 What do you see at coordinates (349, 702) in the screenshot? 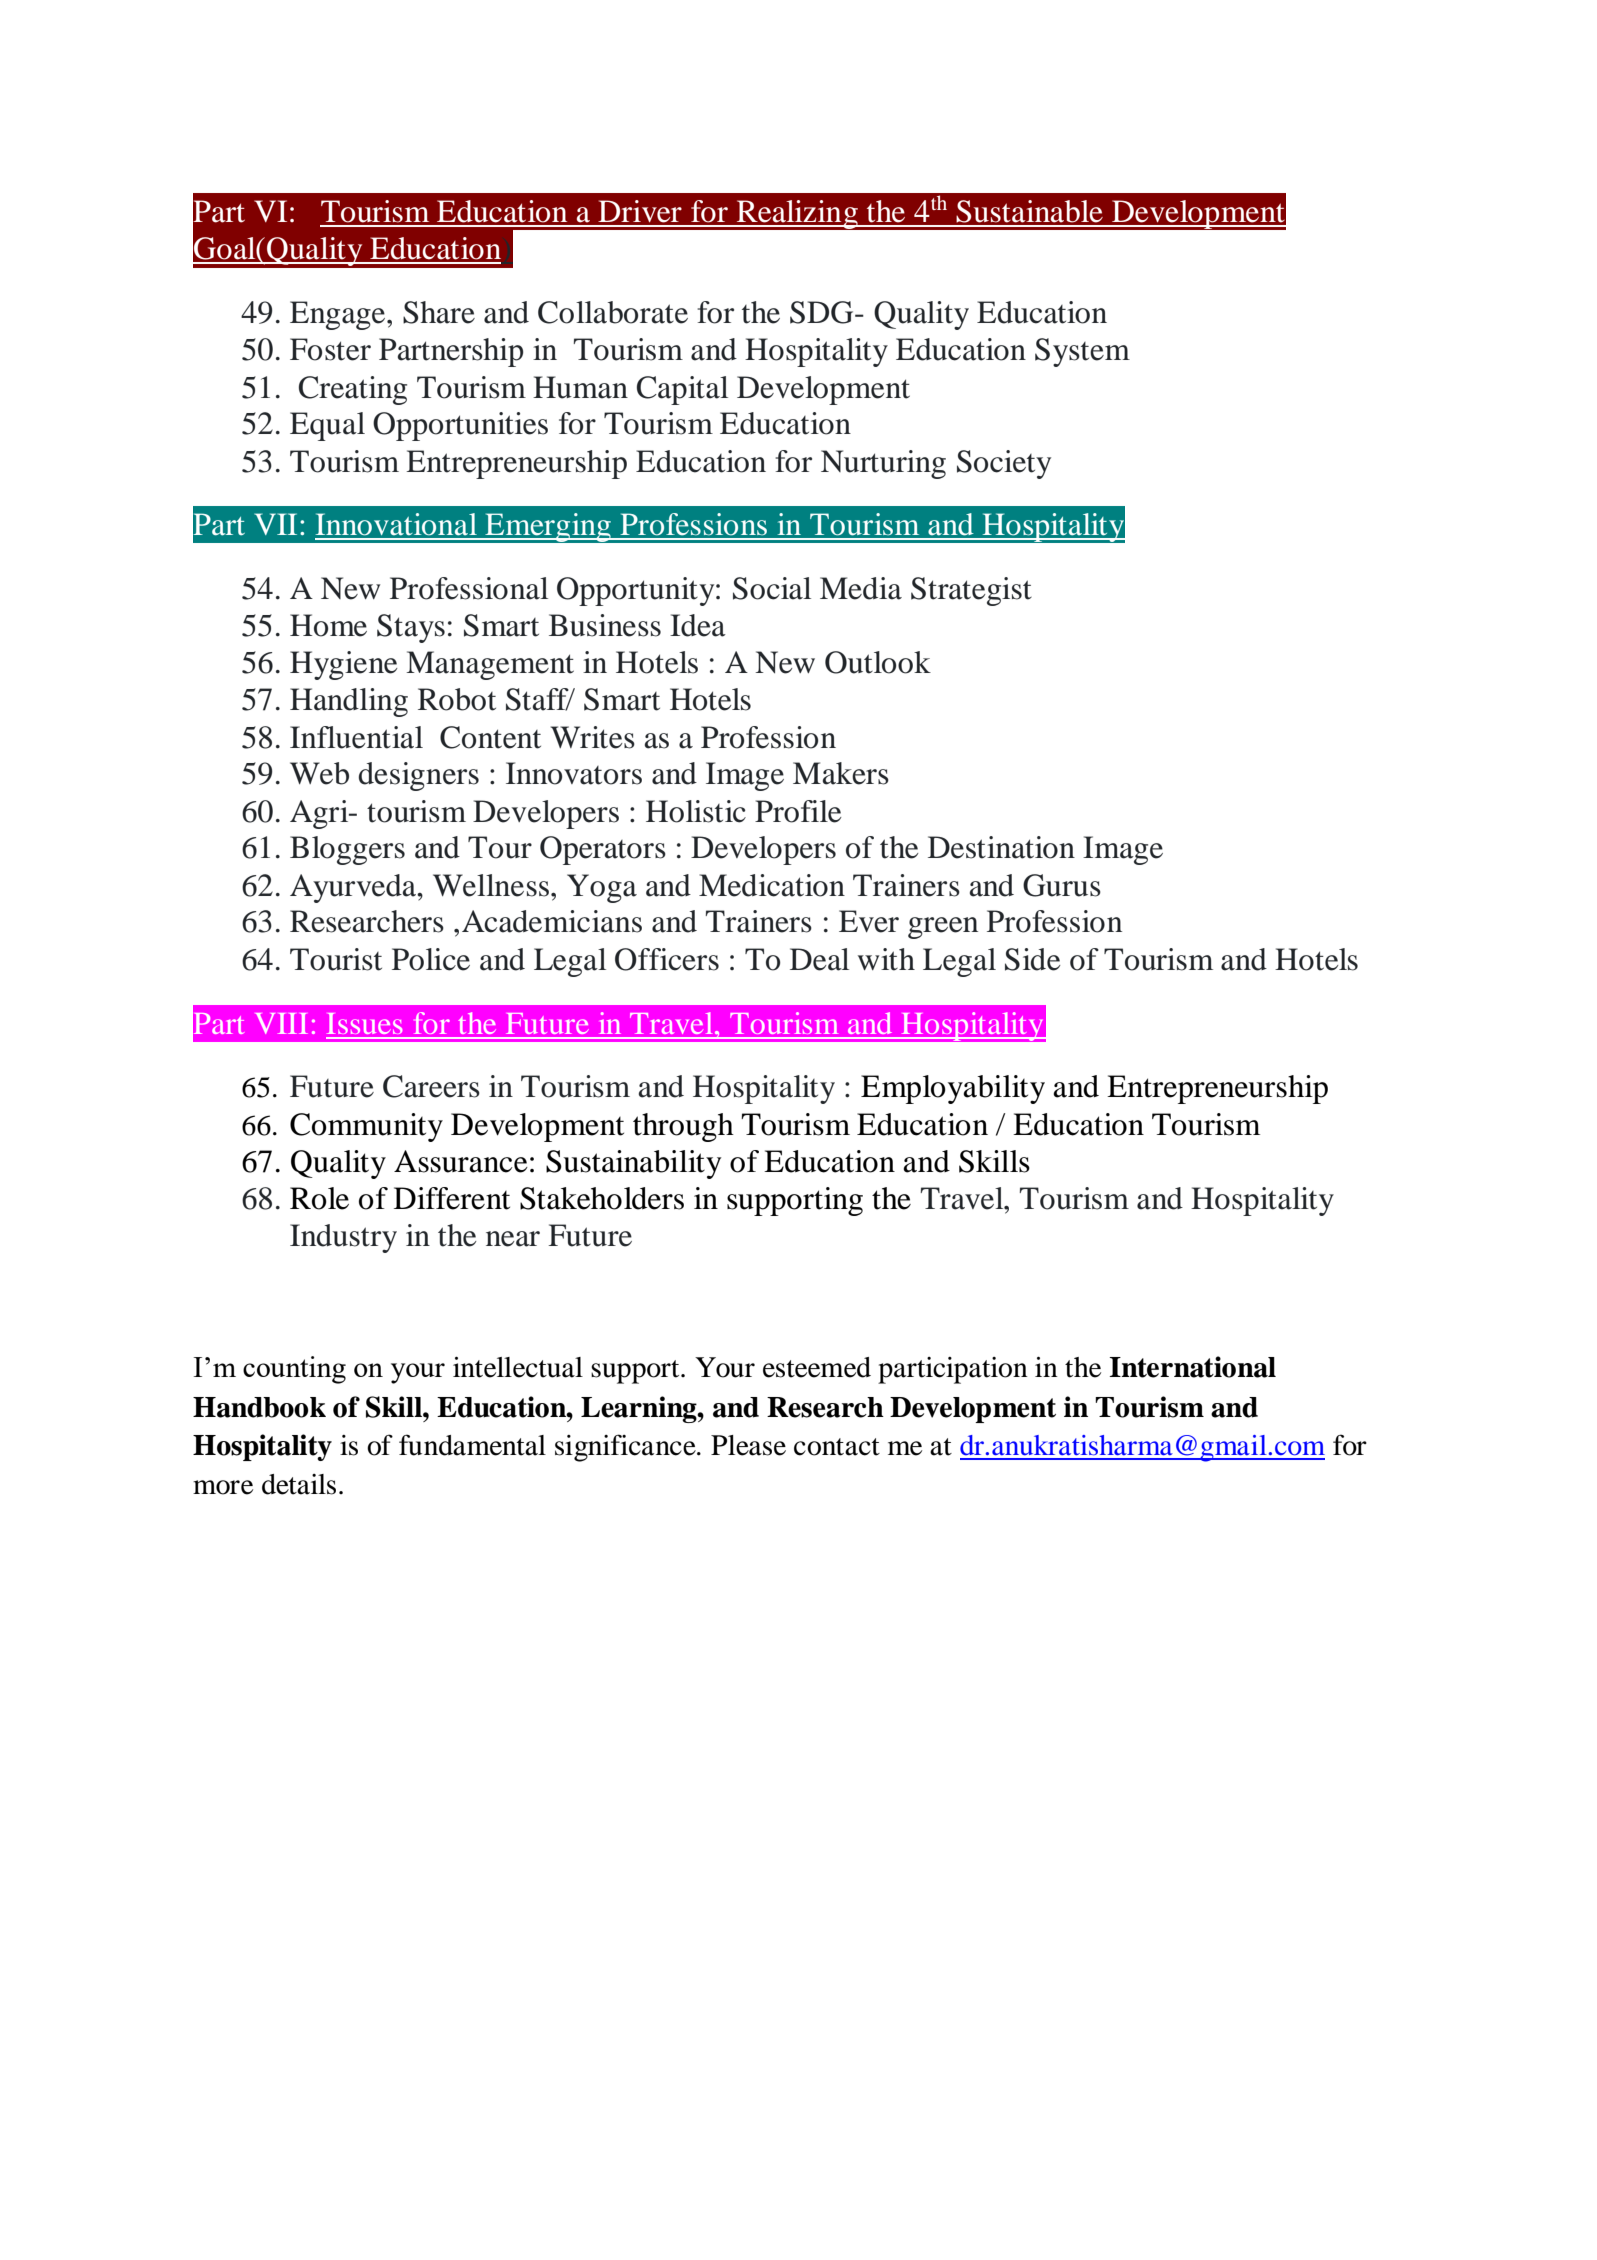
I see `Handling` at bounding box center [349, 702].
